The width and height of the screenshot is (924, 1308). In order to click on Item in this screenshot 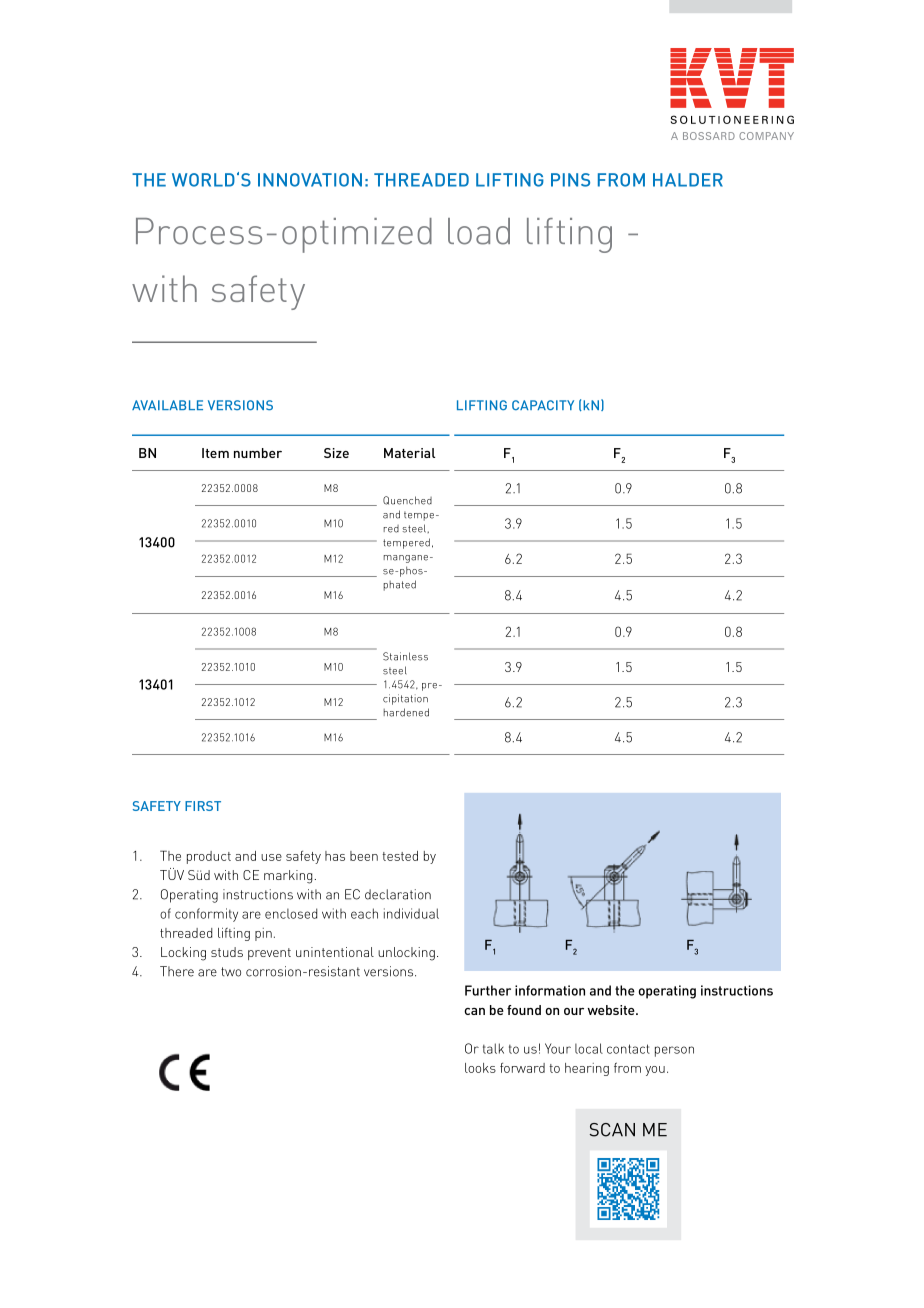, I will do `click(215, 453)`.
